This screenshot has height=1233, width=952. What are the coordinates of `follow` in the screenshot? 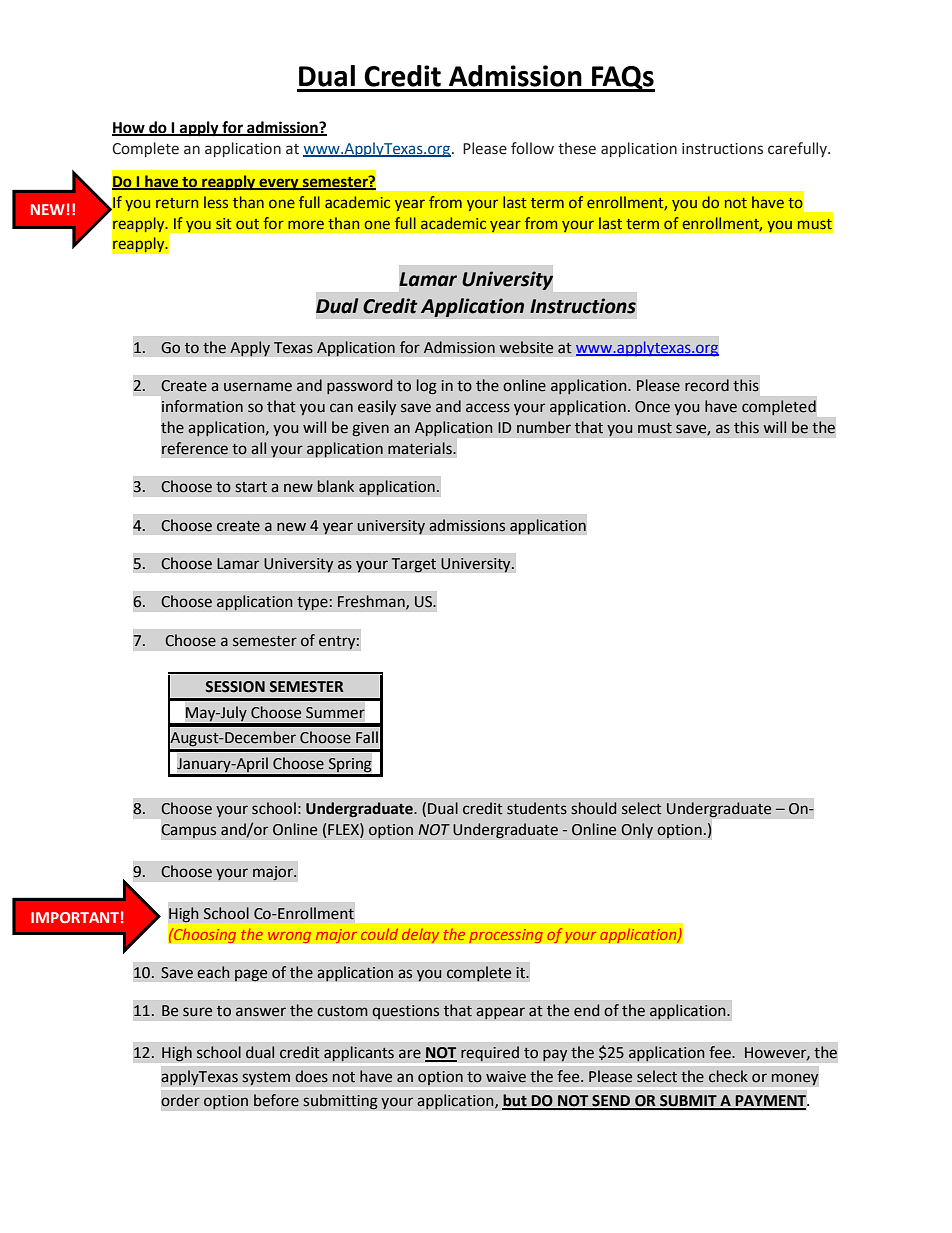 It's located at (532, 148).
